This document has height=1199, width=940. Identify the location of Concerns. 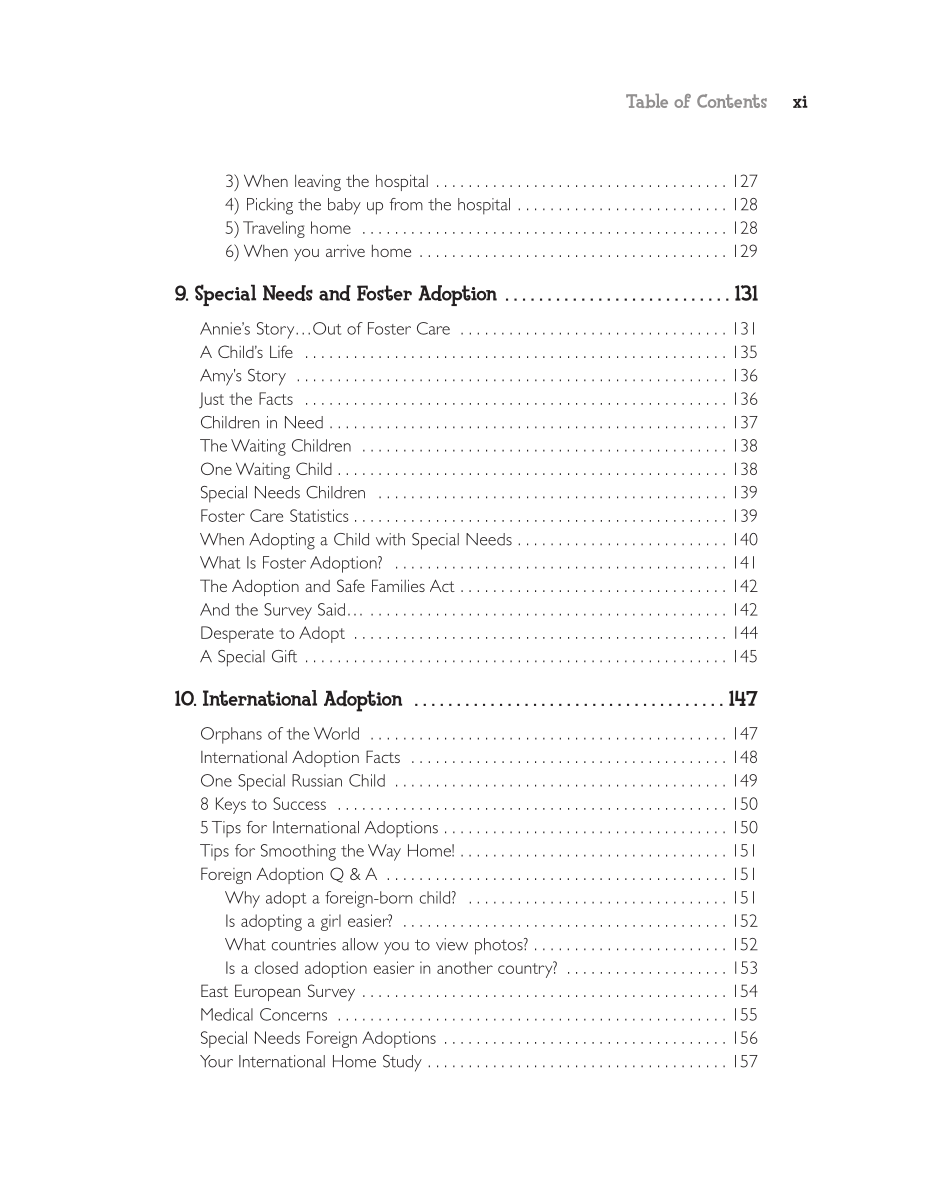
(293, 1014).
